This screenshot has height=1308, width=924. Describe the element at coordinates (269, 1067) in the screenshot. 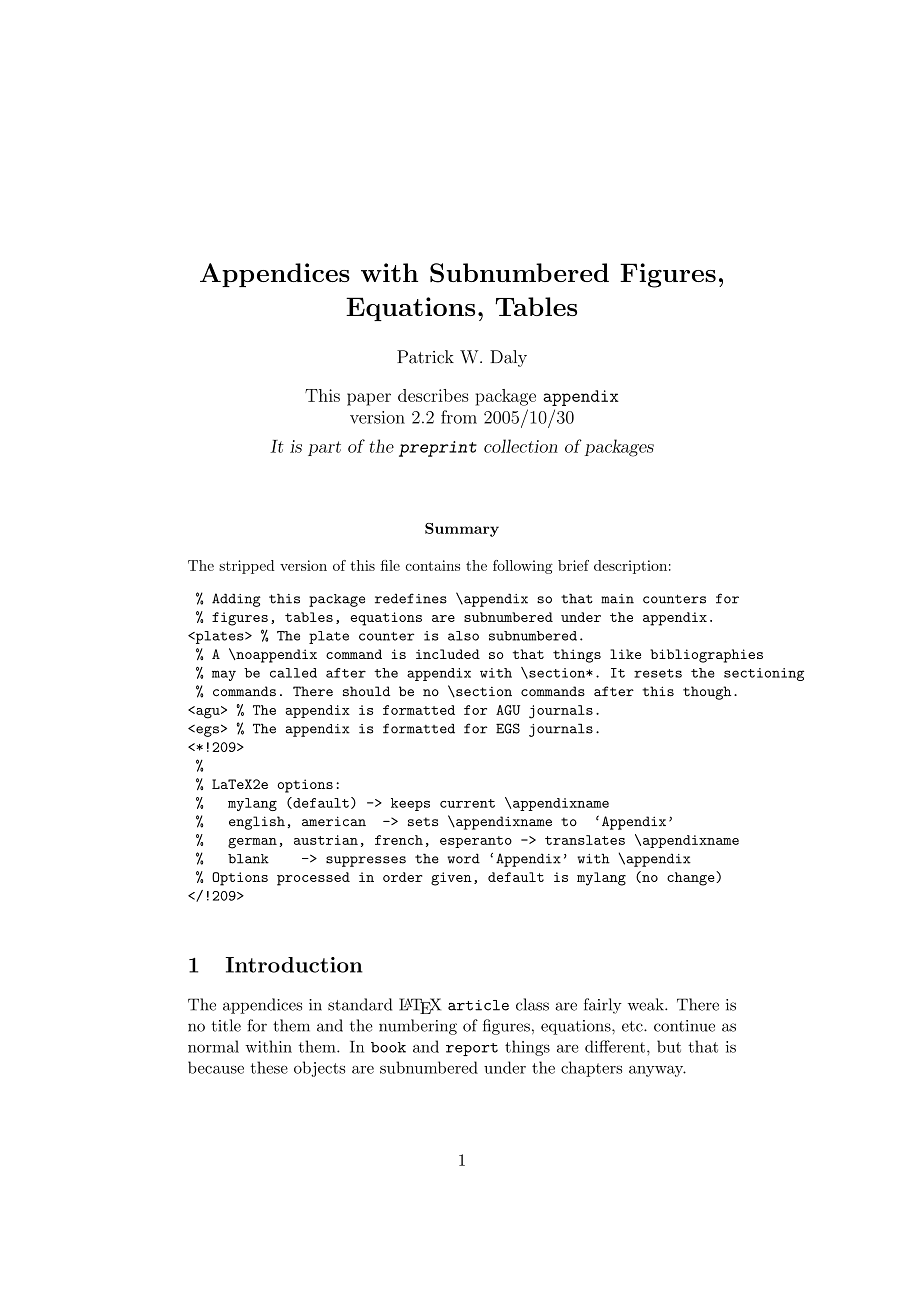

I see `these` at that location.
